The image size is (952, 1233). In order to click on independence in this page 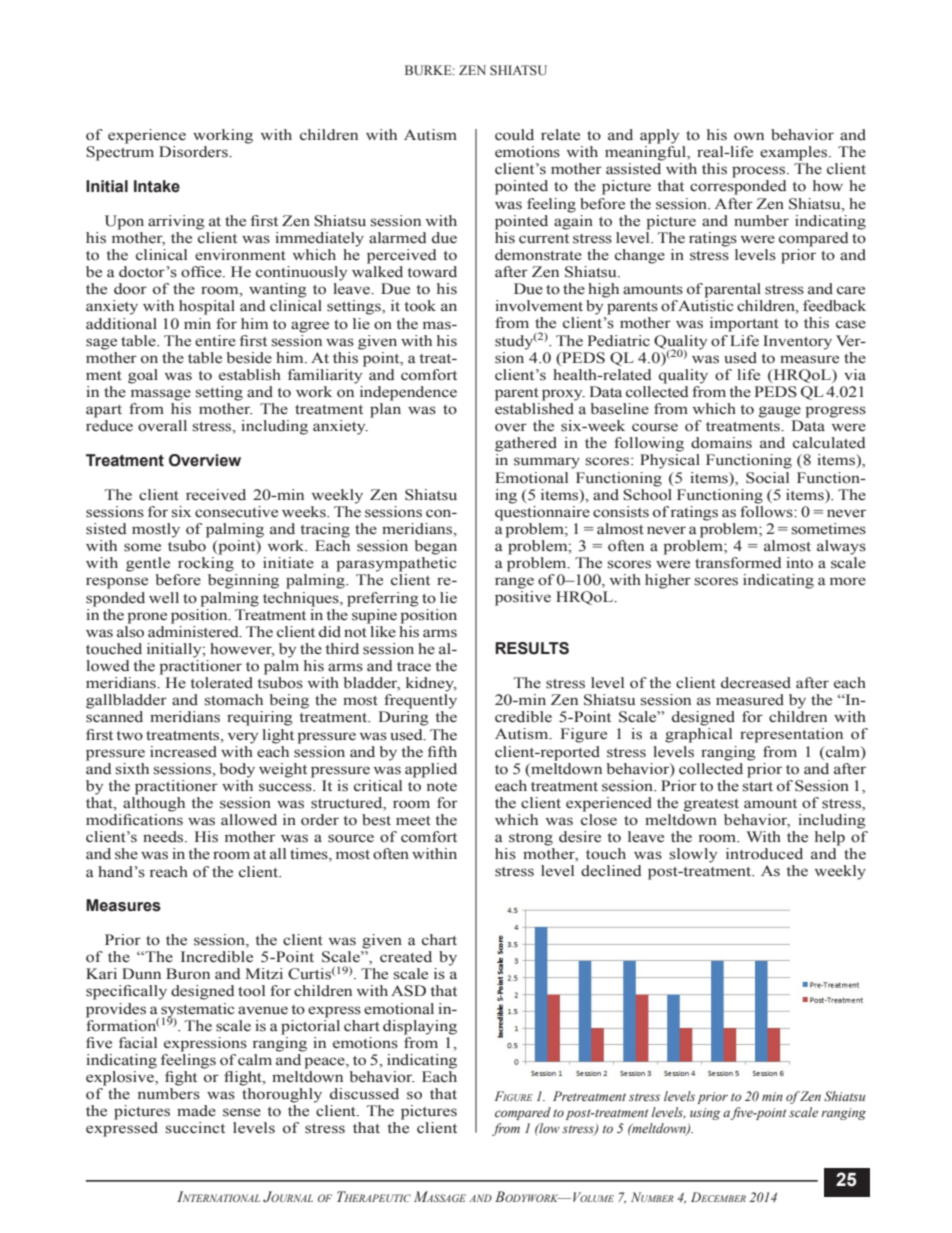, I will do `click(408, 393)`.
